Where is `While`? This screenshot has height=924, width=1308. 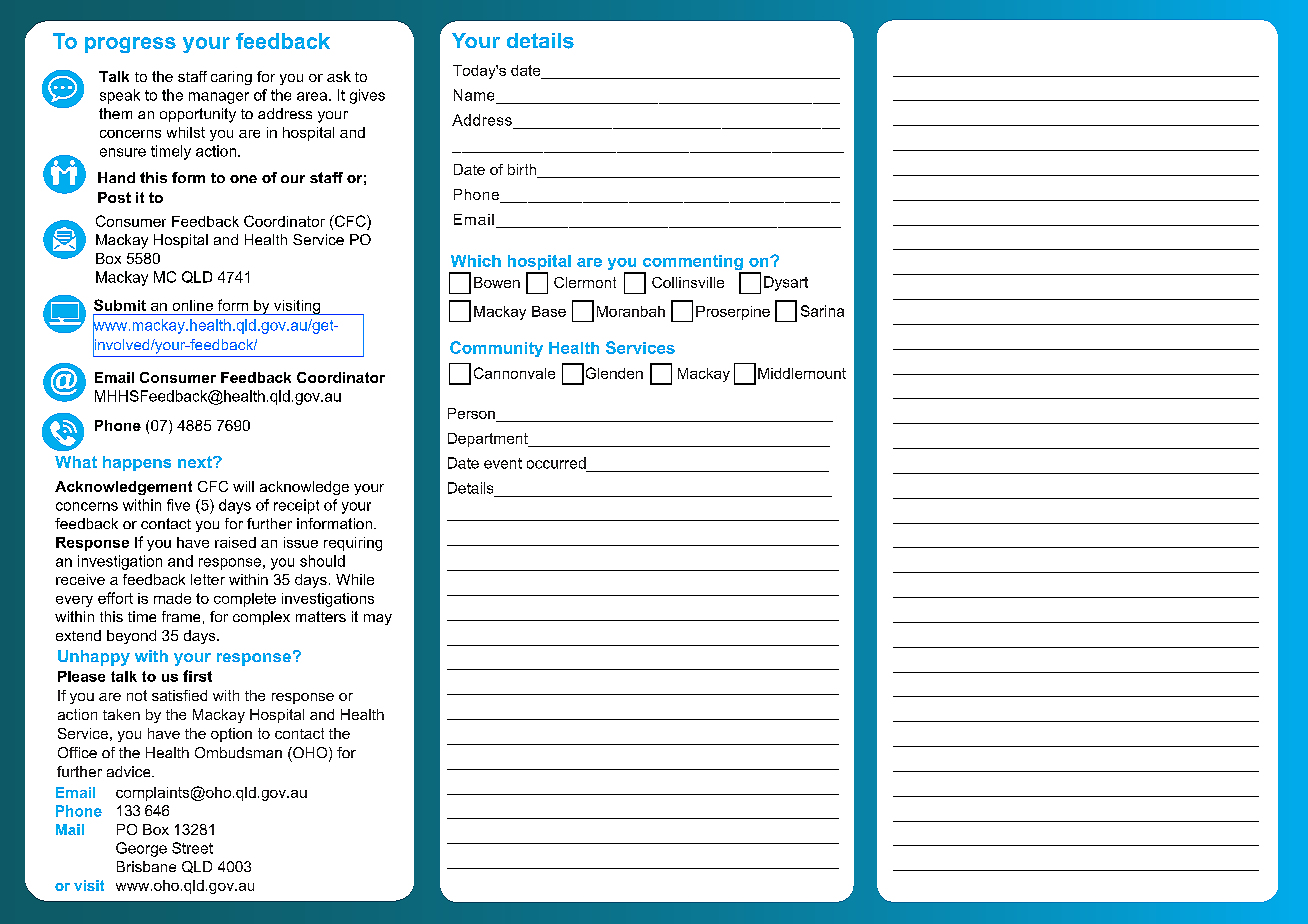
While is located at coordinates (355, 579).
